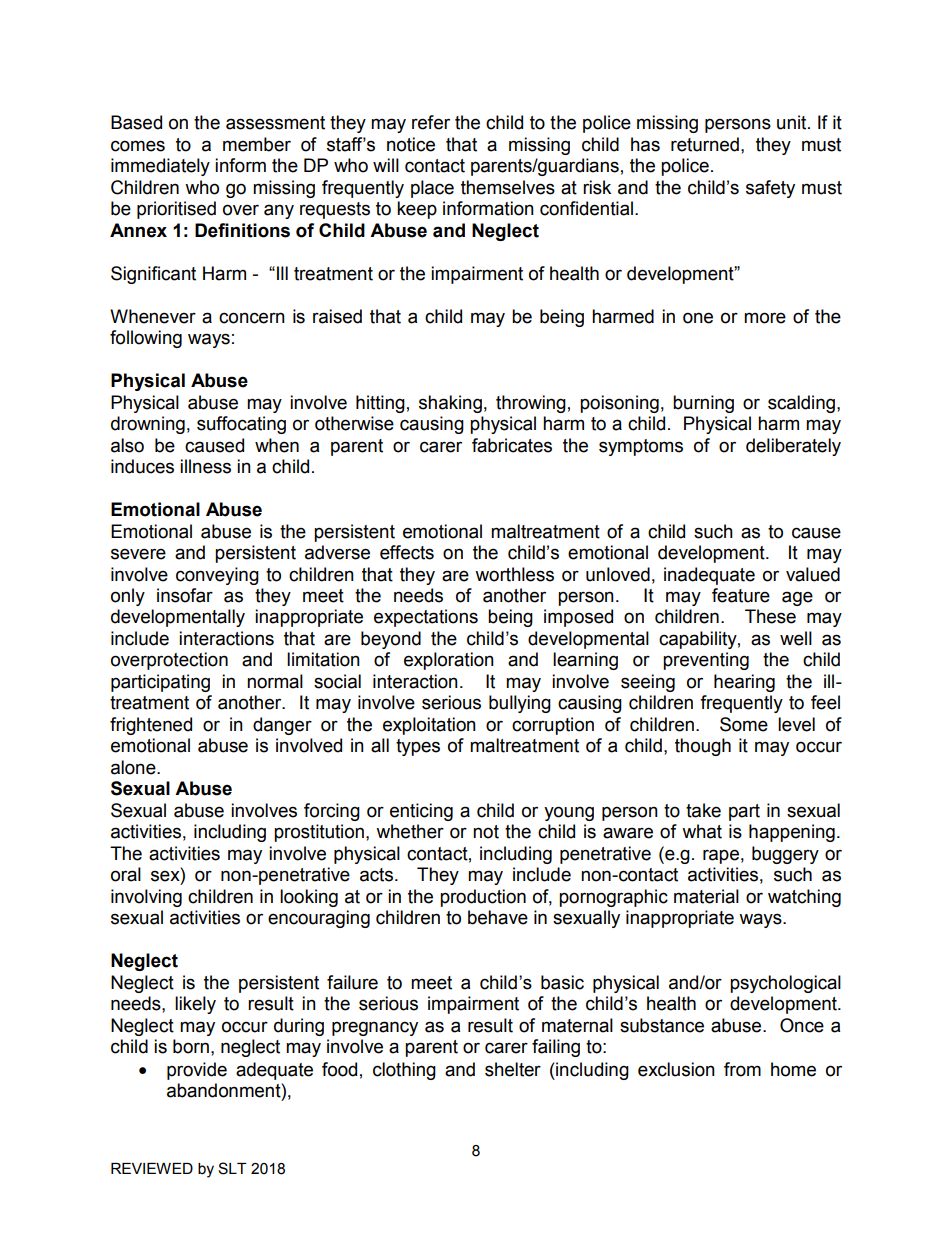  What do you see at coordinates (705, 144) in the image?
I see `returned` at bounding box center [705, 144].
